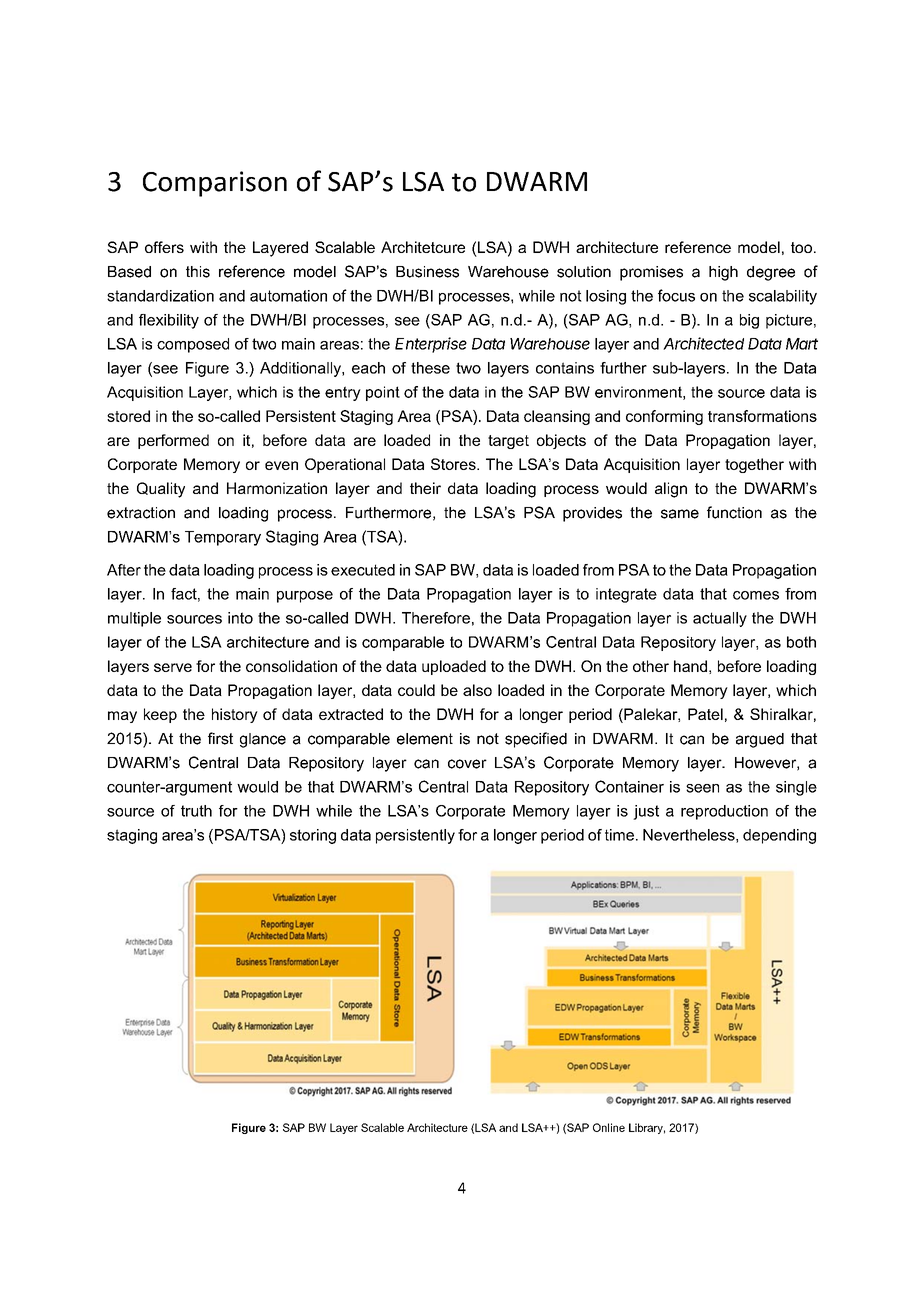  What do you see at coordinates (173, 667) in the screenshot?
I see `serve` at bounding box center [173, 667].
